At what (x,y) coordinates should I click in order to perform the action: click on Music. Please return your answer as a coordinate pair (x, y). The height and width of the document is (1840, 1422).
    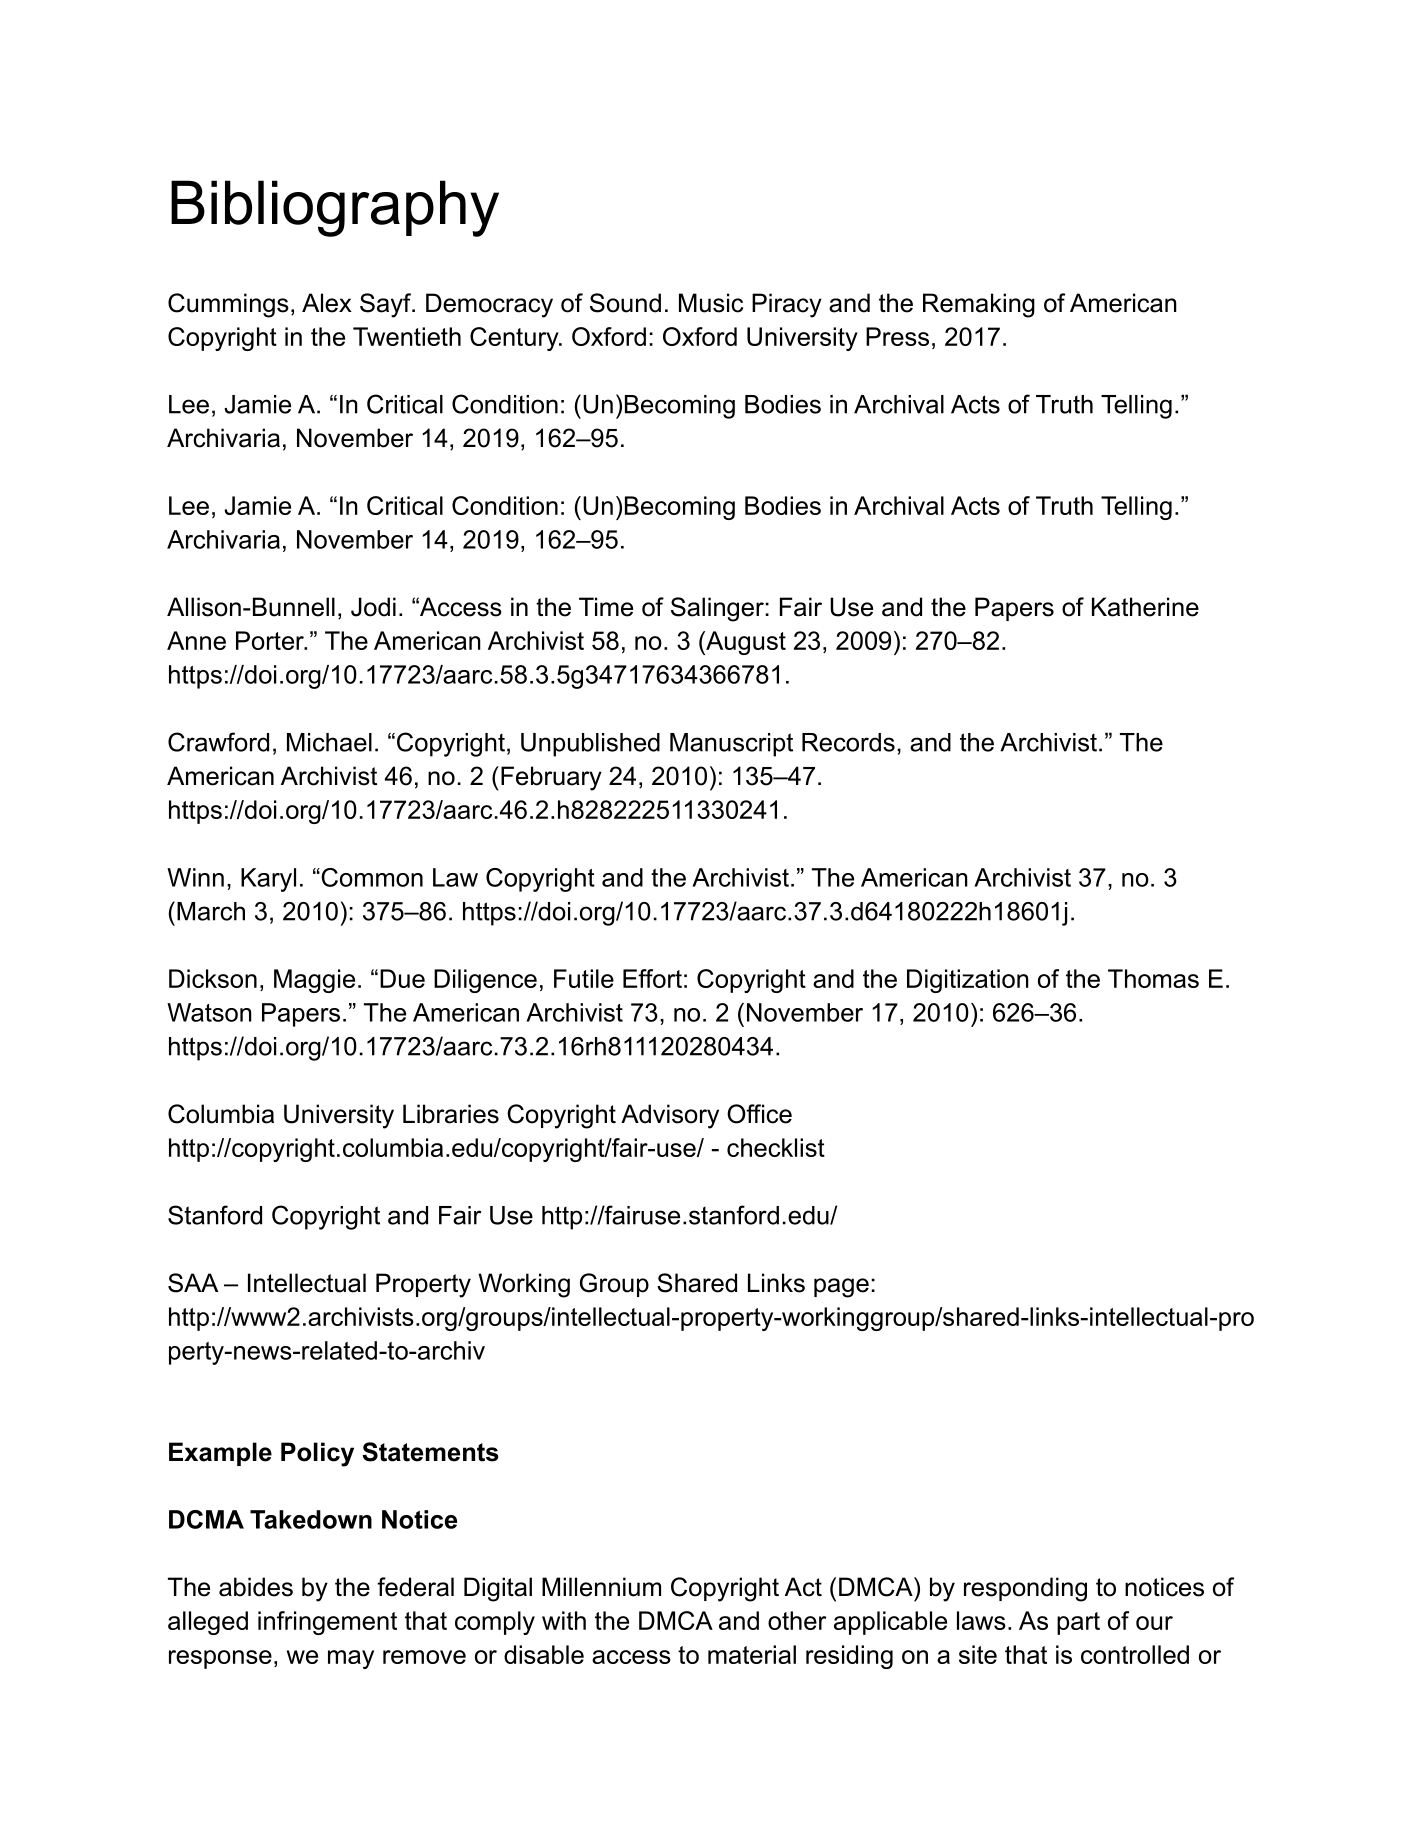
    Looking at the image, I should click on (711, 303).
